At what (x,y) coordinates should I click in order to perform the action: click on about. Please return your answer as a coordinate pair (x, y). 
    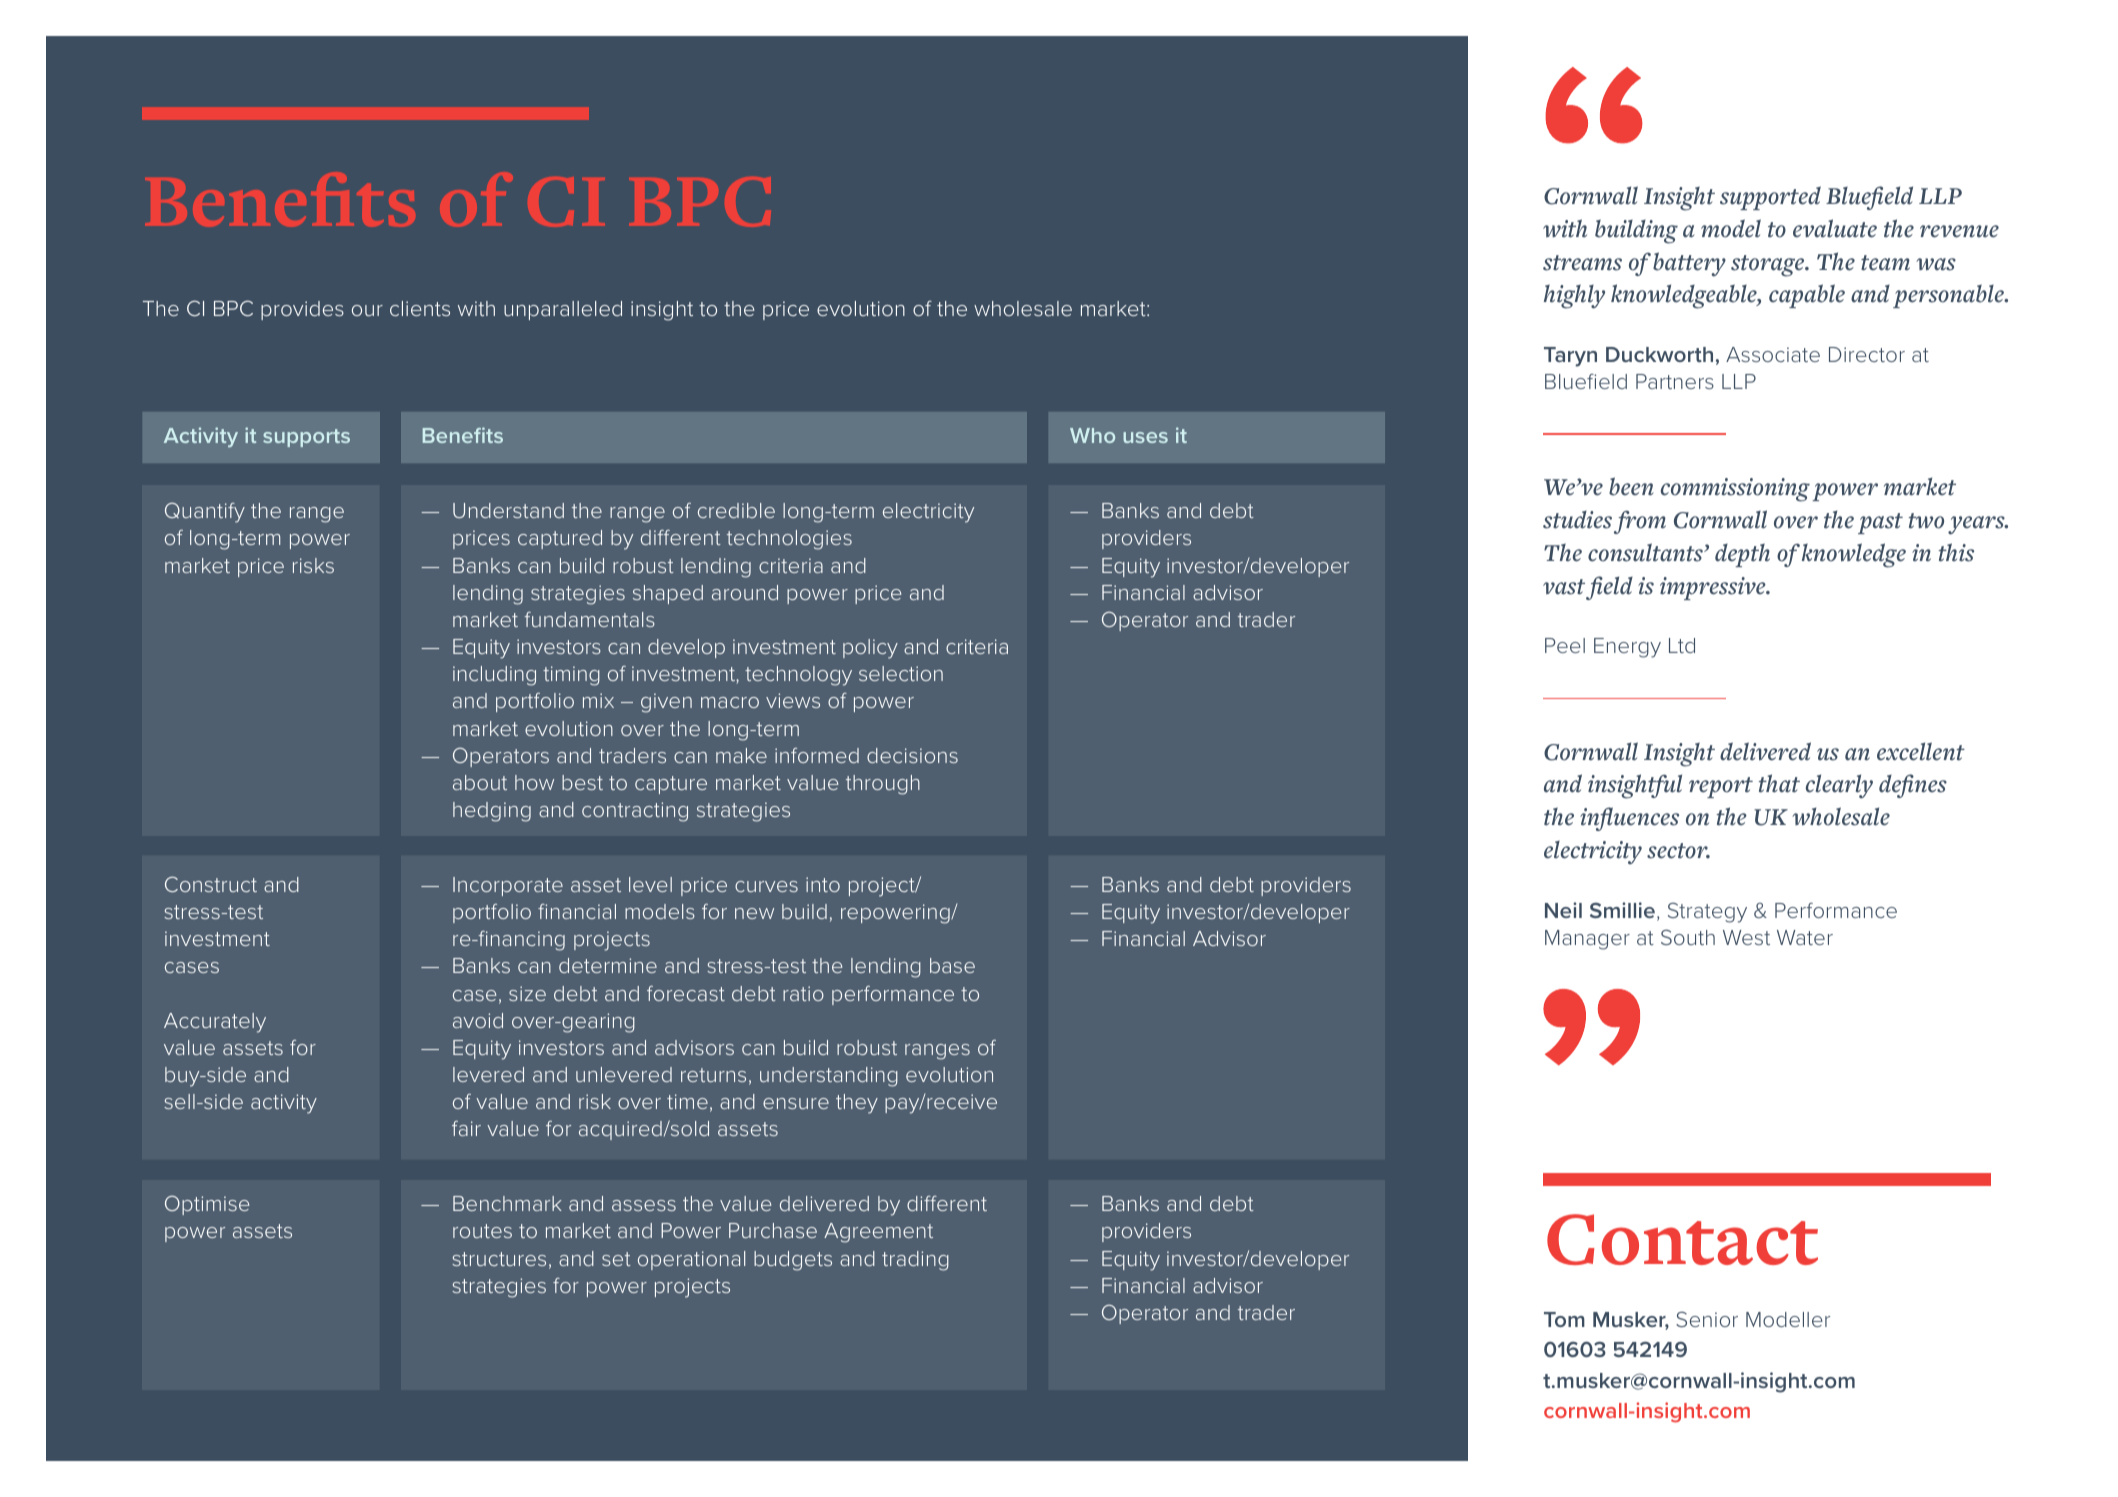
    Looking at the image, I should click on (480, 782).
